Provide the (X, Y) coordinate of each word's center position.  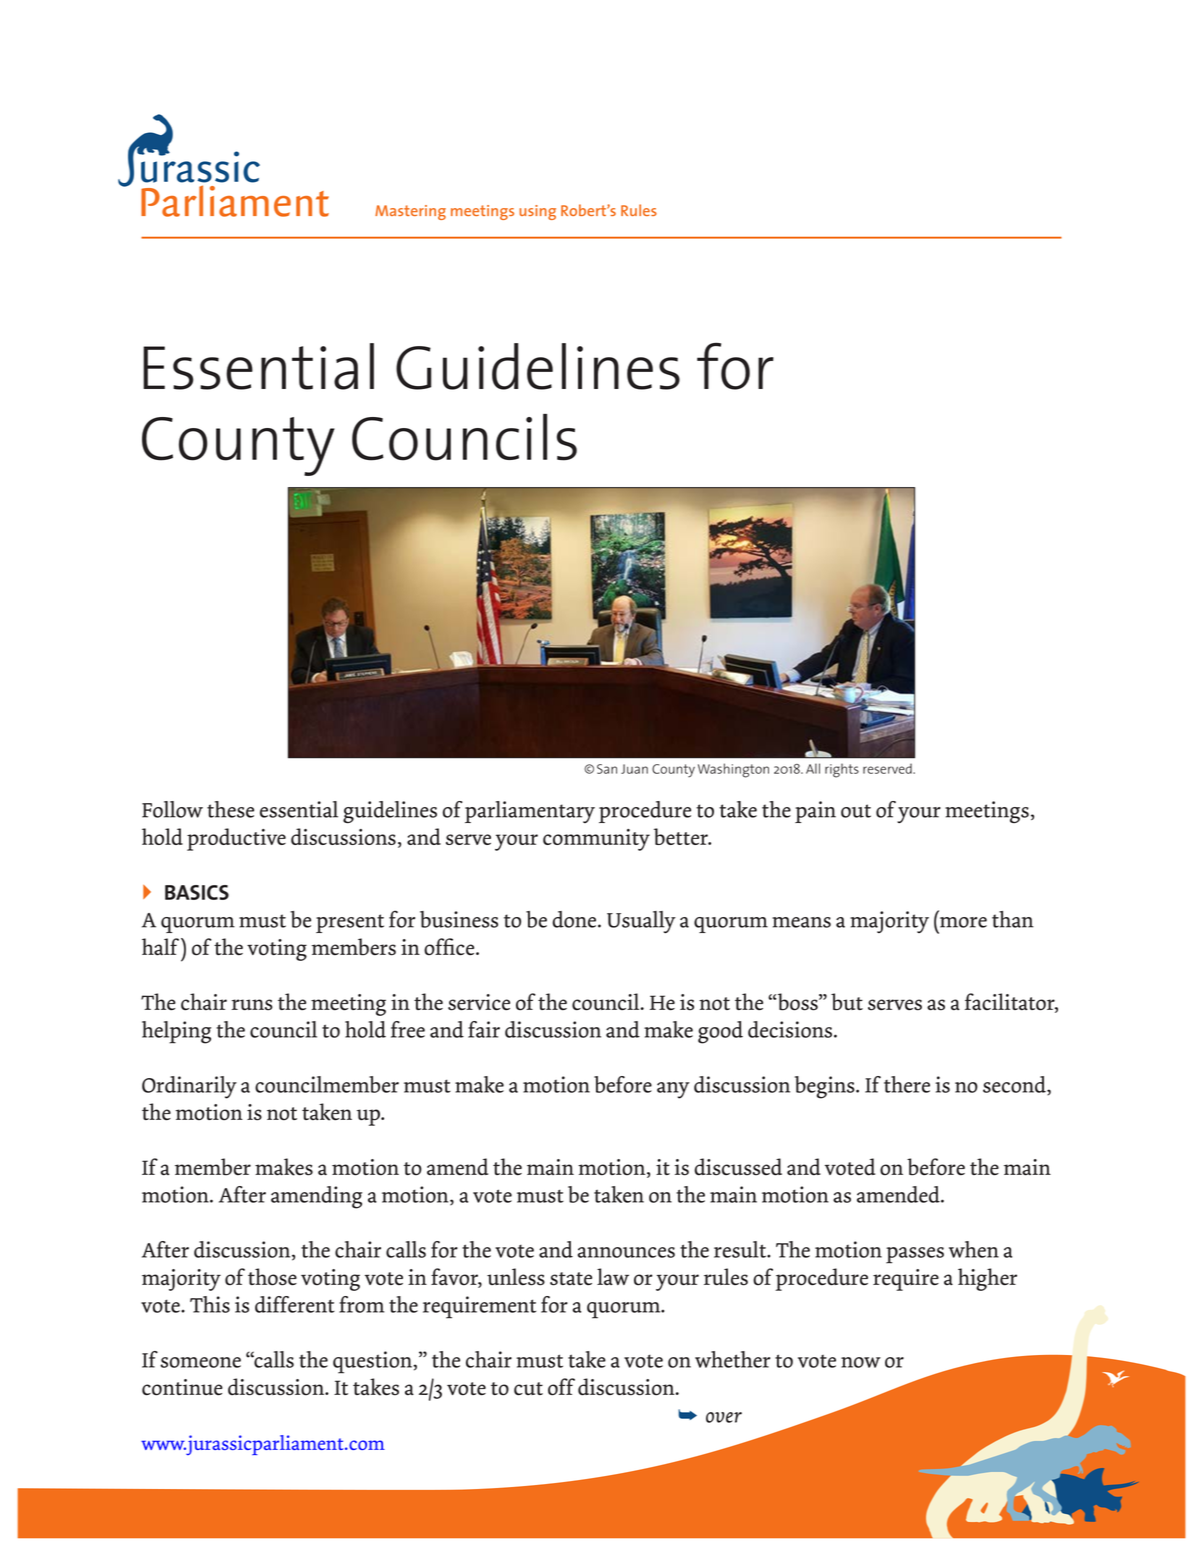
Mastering (410, 212)
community (596, 840)
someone (200, 1362)
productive (236, 839)
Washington (733, 770)
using (537, 212)
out (856, 811)
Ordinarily (189, 1087)
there (907, 1084)
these (230, 809)
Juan (634, 769)
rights (842, 771)
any (673, 1090)
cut (528, 1388)
